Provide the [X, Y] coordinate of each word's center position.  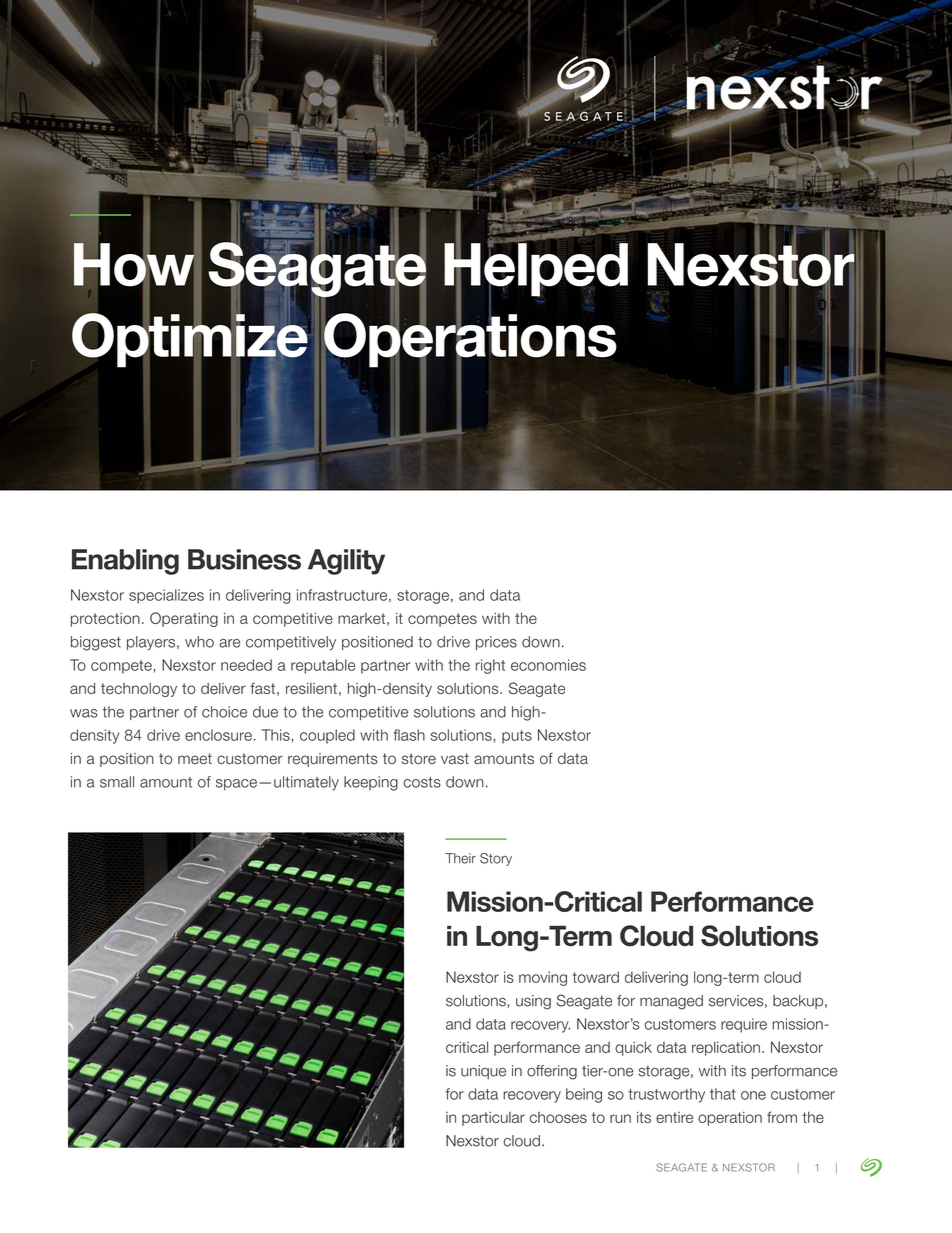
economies [548, 665]
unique [483, 1072]
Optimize [191, 340]
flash [409, 735]
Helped [536, 270]
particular [493, 1119]
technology [139, 690]
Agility [346, 562]
